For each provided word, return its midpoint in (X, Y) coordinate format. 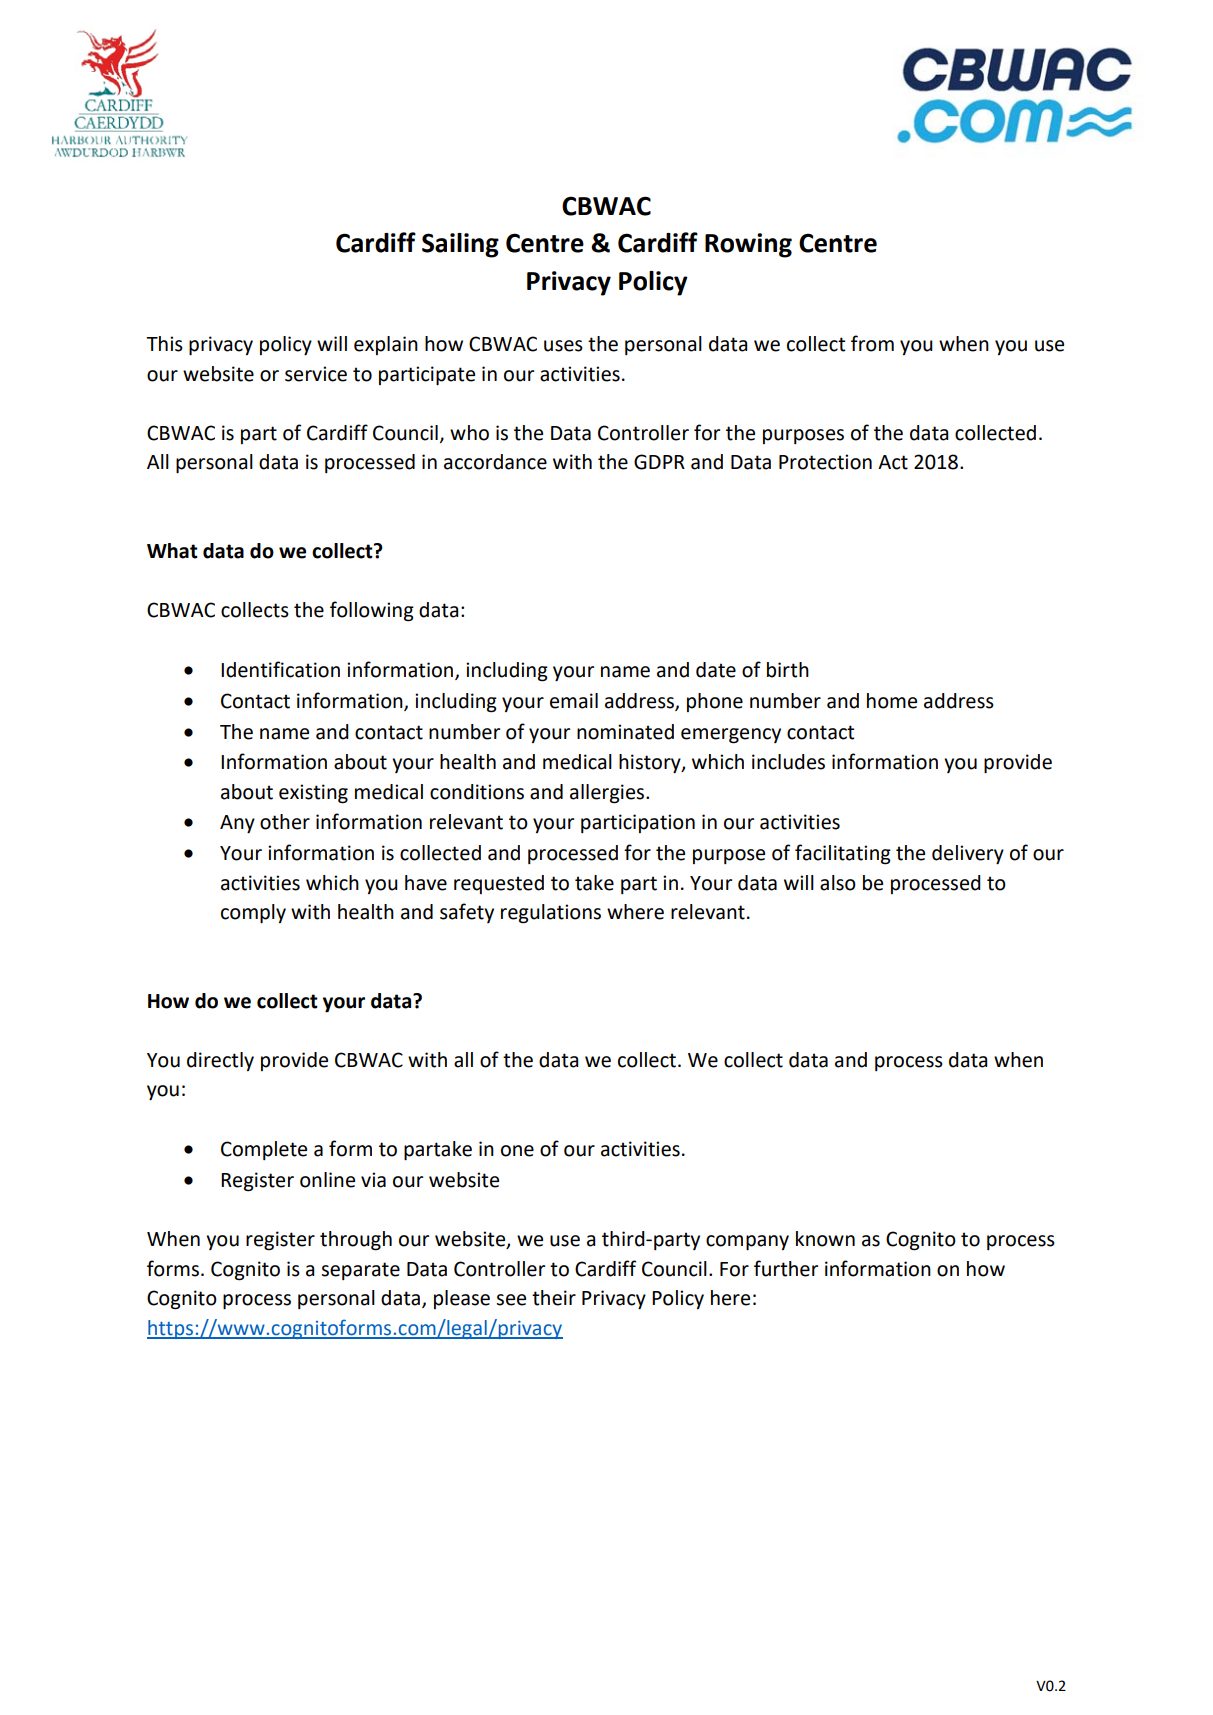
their (554, 1298)
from (872, 343)
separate (360, 1271)
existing (313, 794)
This (164, 344)
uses (563, 346)
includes (788, 762)
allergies (608, 794)
